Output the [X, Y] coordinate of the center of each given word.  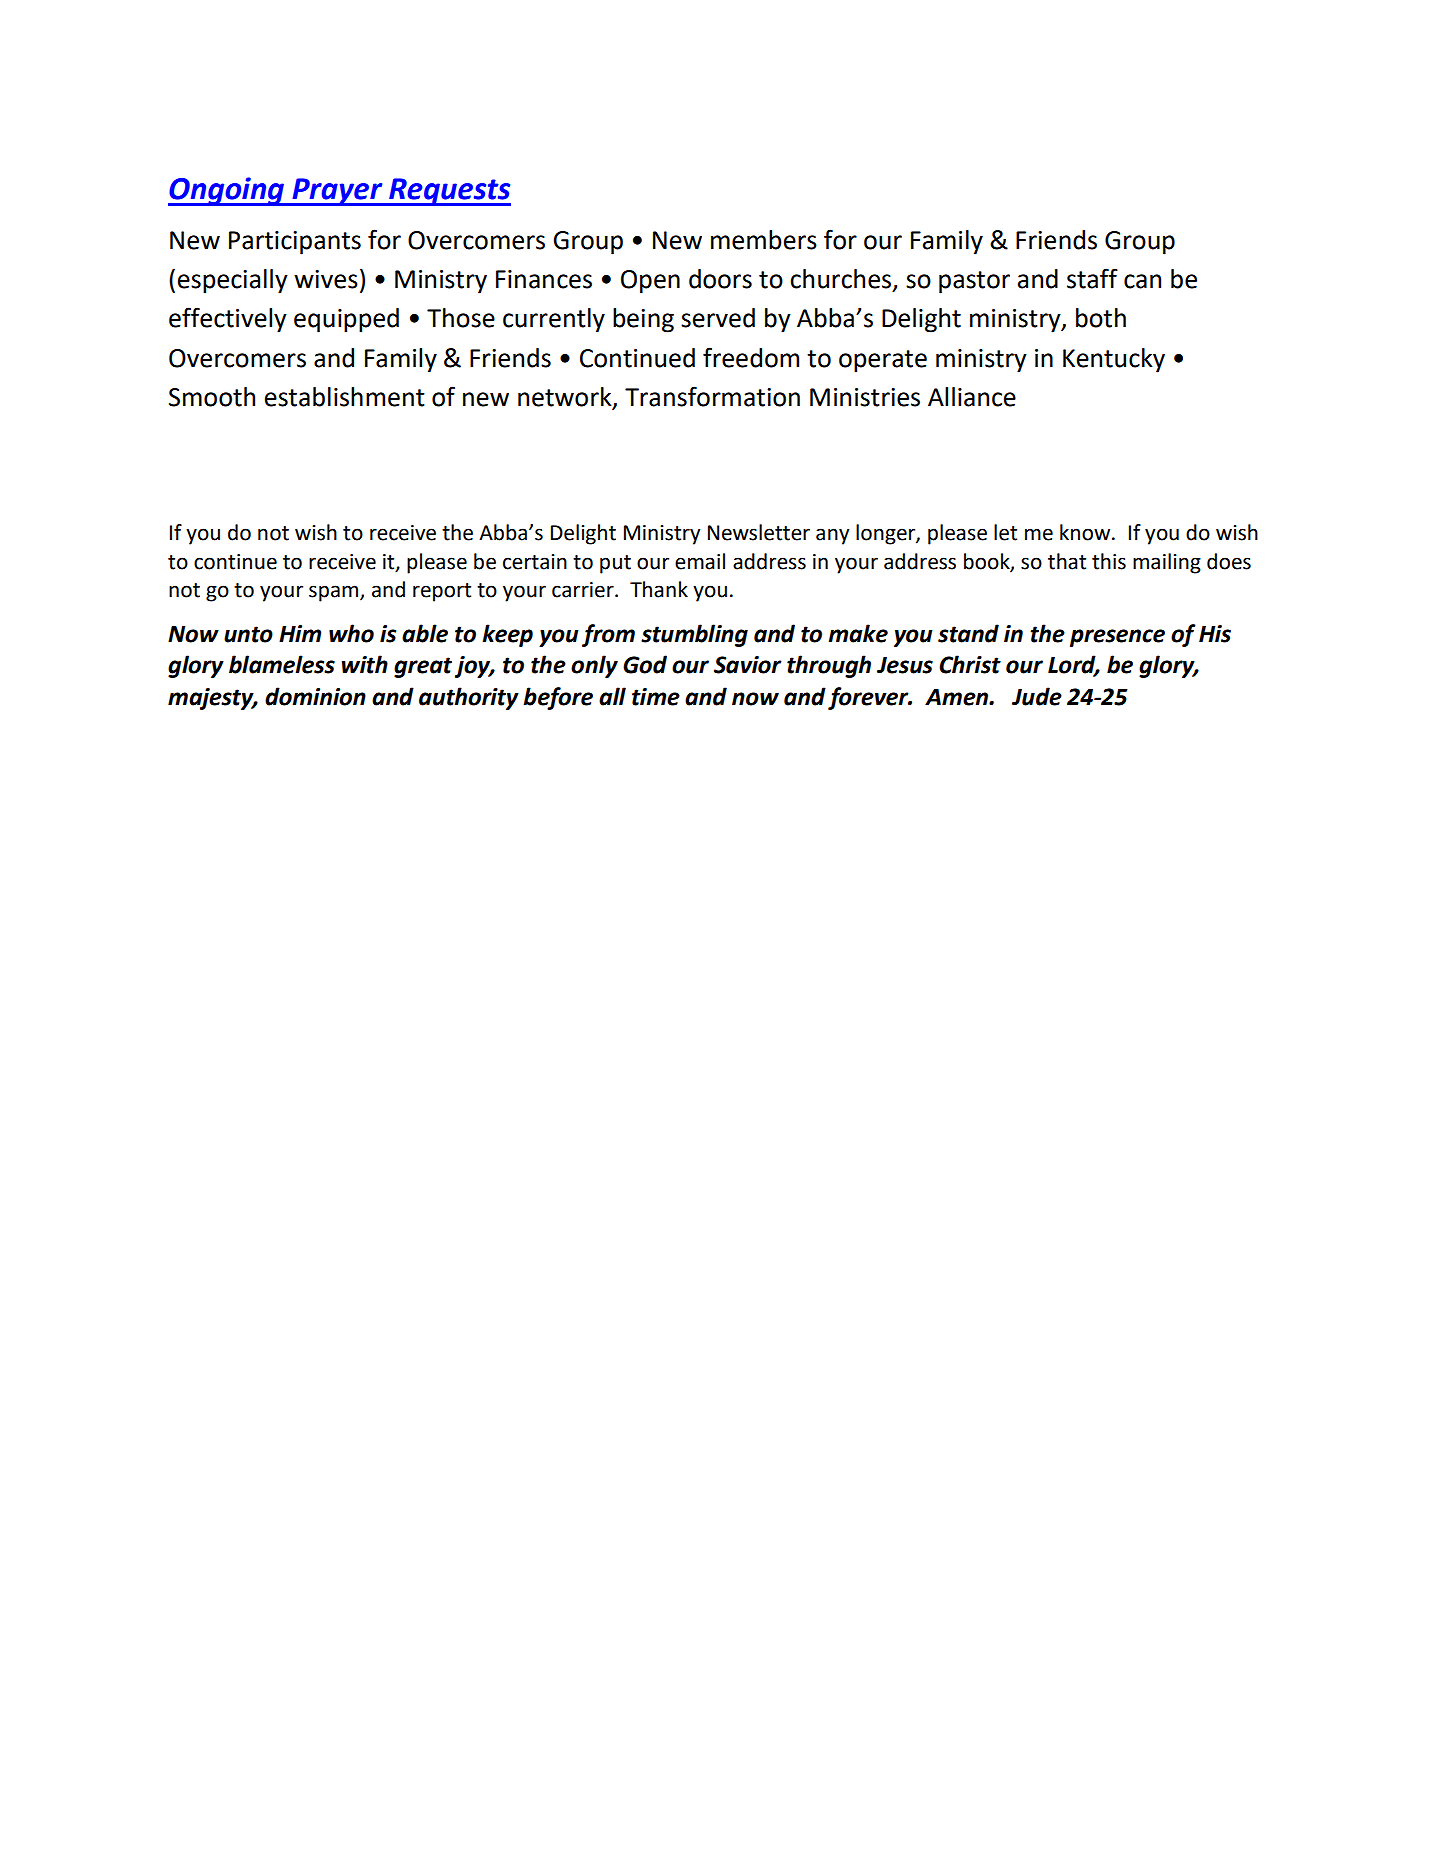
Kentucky [1114, 360]
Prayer [337, 192]
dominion [315, 696]
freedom [751, 357]
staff [1092, 278]
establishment [345, 397]
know [1086, 532]
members [764, 240]
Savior [748, 665]
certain [535, 562]
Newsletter [759, 532]
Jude [1037, 696]
